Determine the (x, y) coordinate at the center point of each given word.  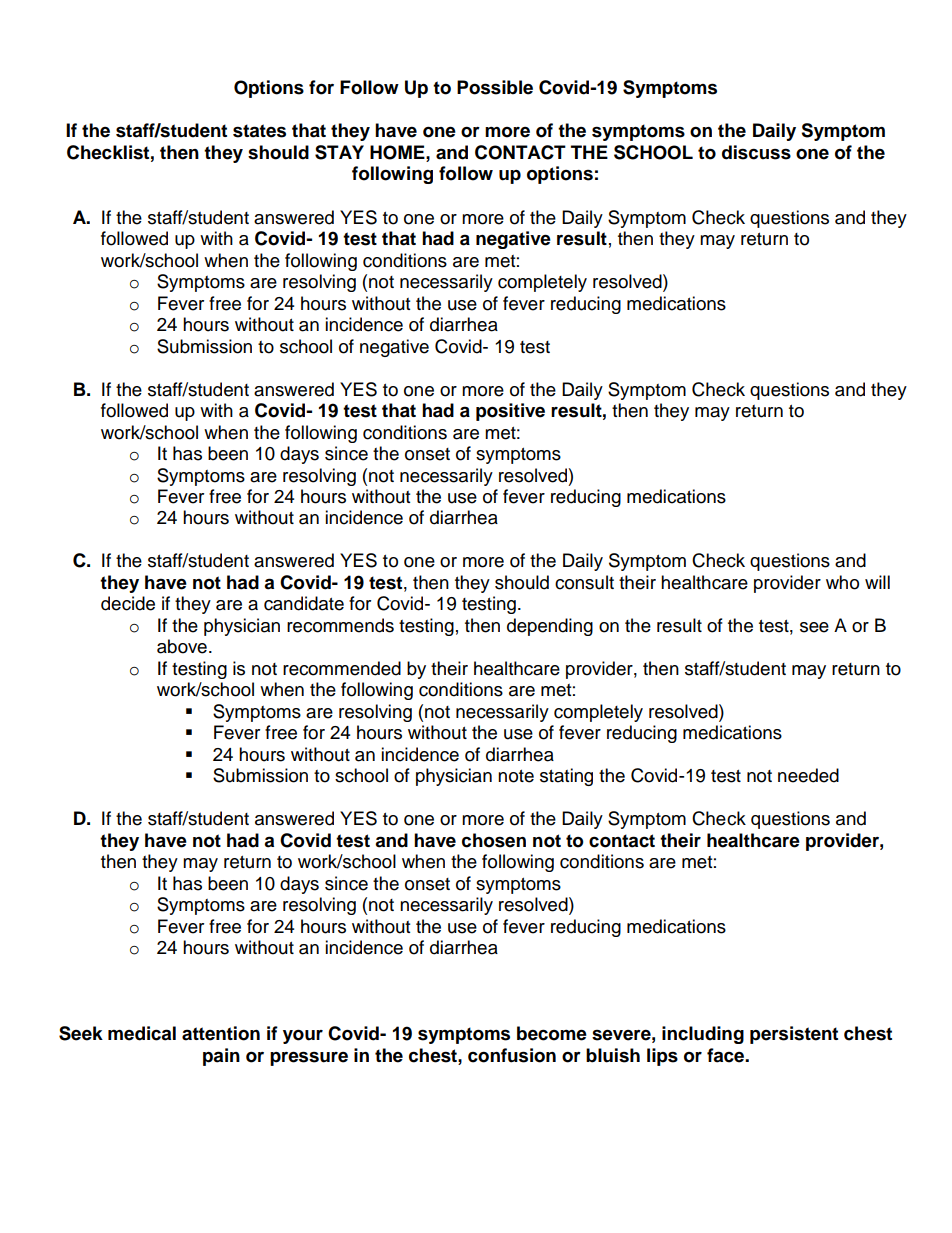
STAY (339, 152)
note (516, 776)
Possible (495, 87)
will (877, 582)
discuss (756, 152)
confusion (512, 1055)
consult (584, 582)
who (842, 582)
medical (142, 1033)
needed (808, 775)
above (182, 646)
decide (128, 603)
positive (510, 412)
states (259, 131)
